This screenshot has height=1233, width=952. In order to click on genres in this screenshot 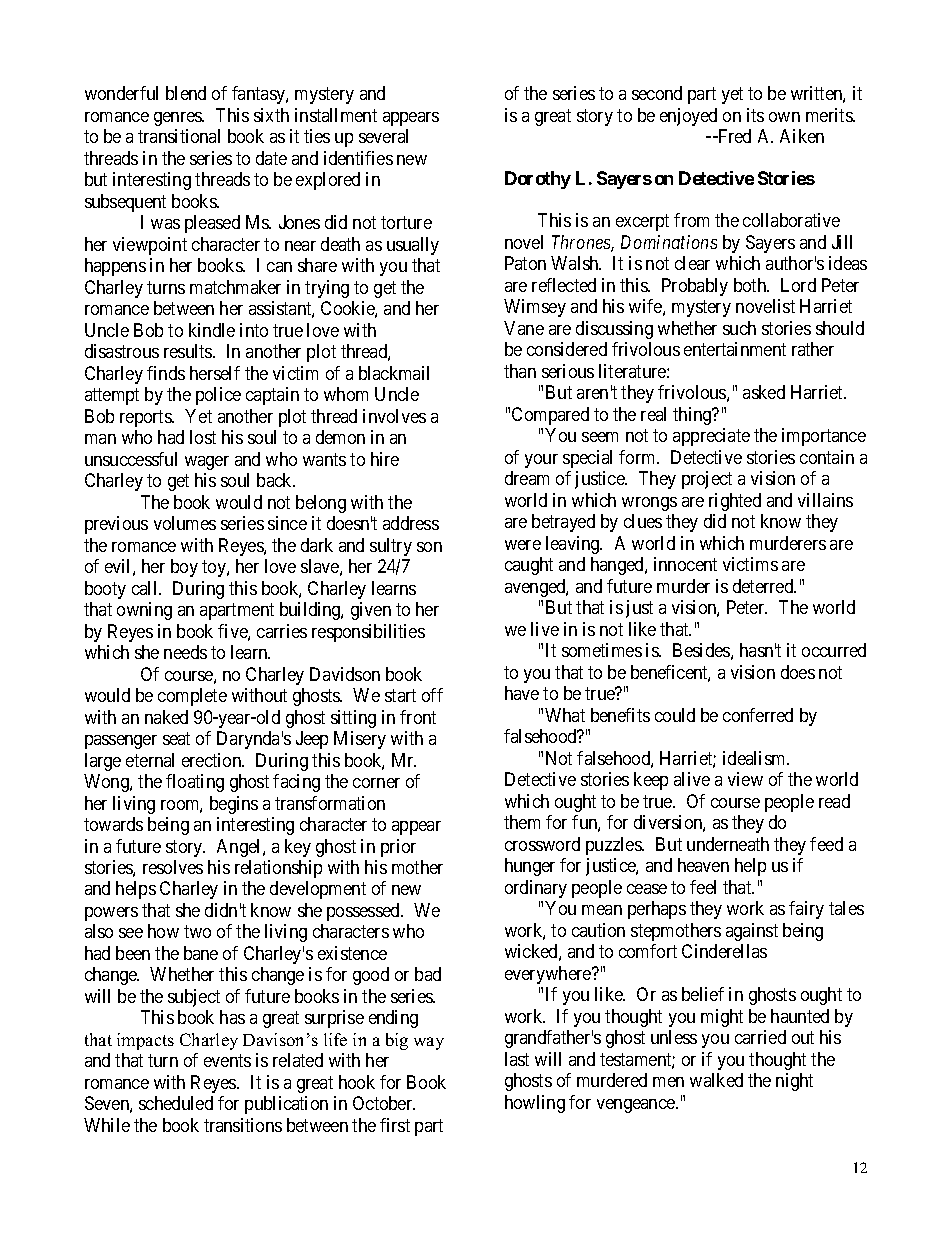, I will do `click(179, 119)`.
